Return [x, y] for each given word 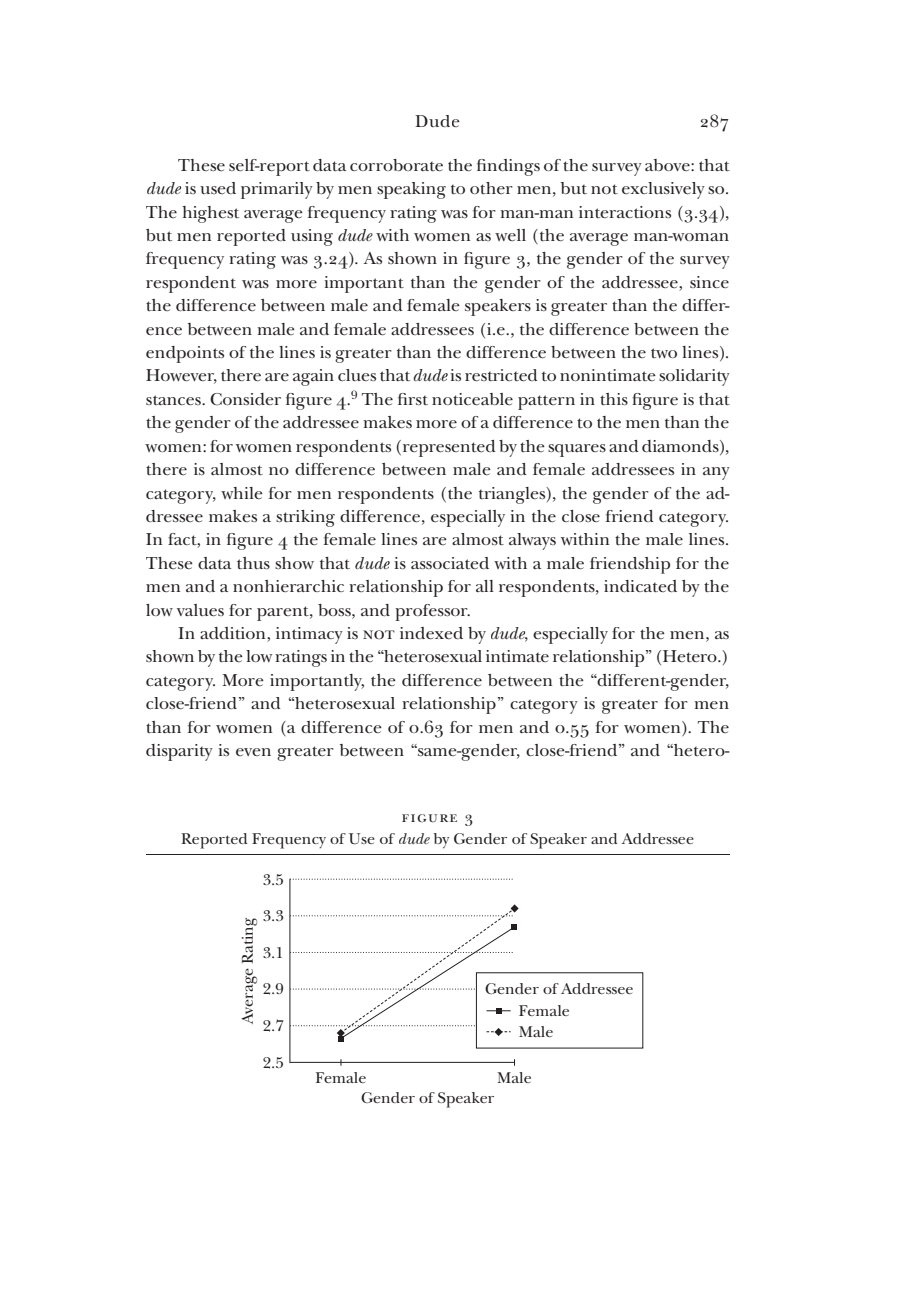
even [253, 752]
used [218, 188]
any [716, 473]
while [242, 493]
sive [677, 188]
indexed [431, 633]
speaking [411, 190]
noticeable [472, 399]
